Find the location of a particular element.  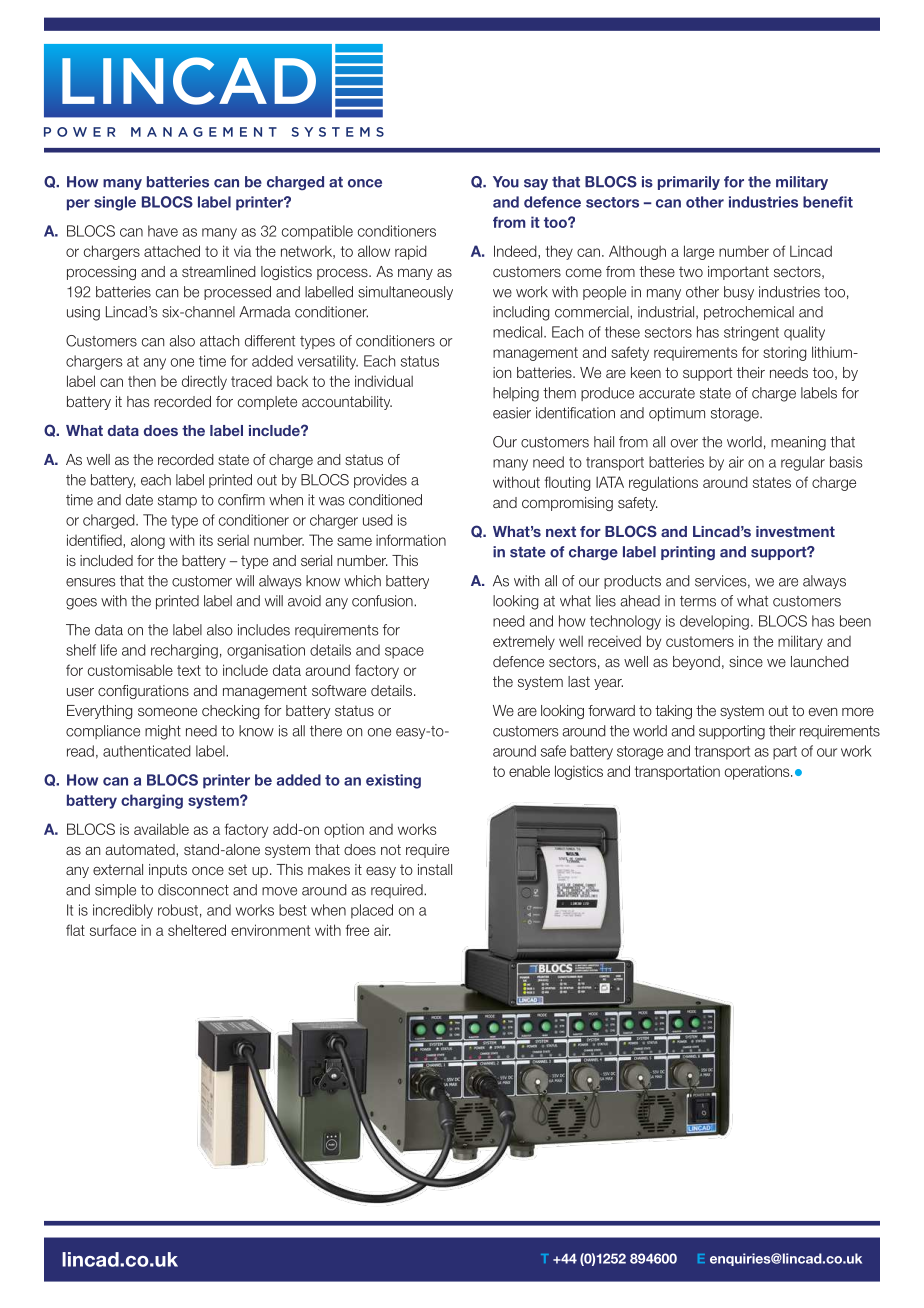

extremely is located at coordinates (524, 642).
